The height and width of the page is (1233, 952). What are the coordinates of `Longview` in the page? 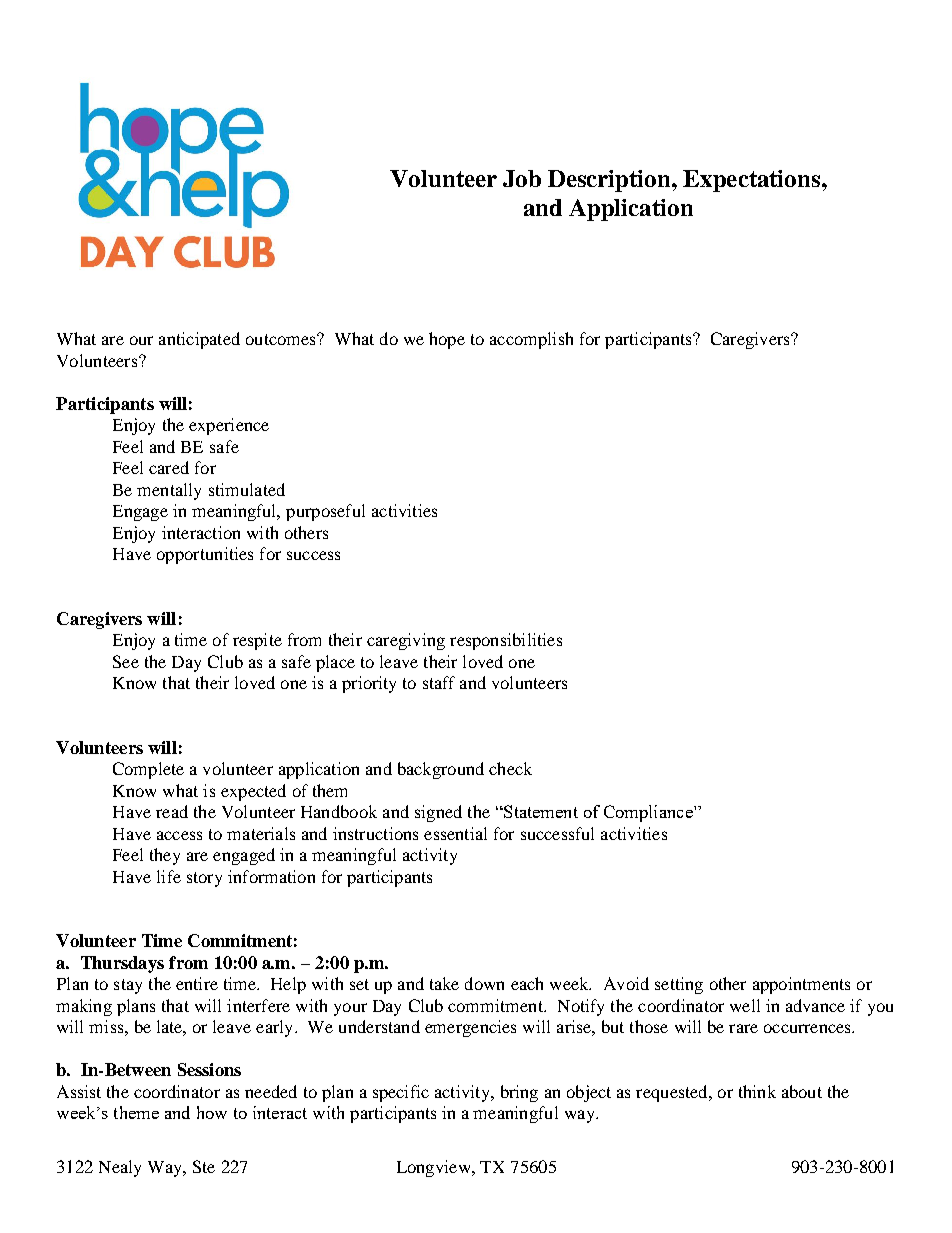 It's located at (435, 1168).
